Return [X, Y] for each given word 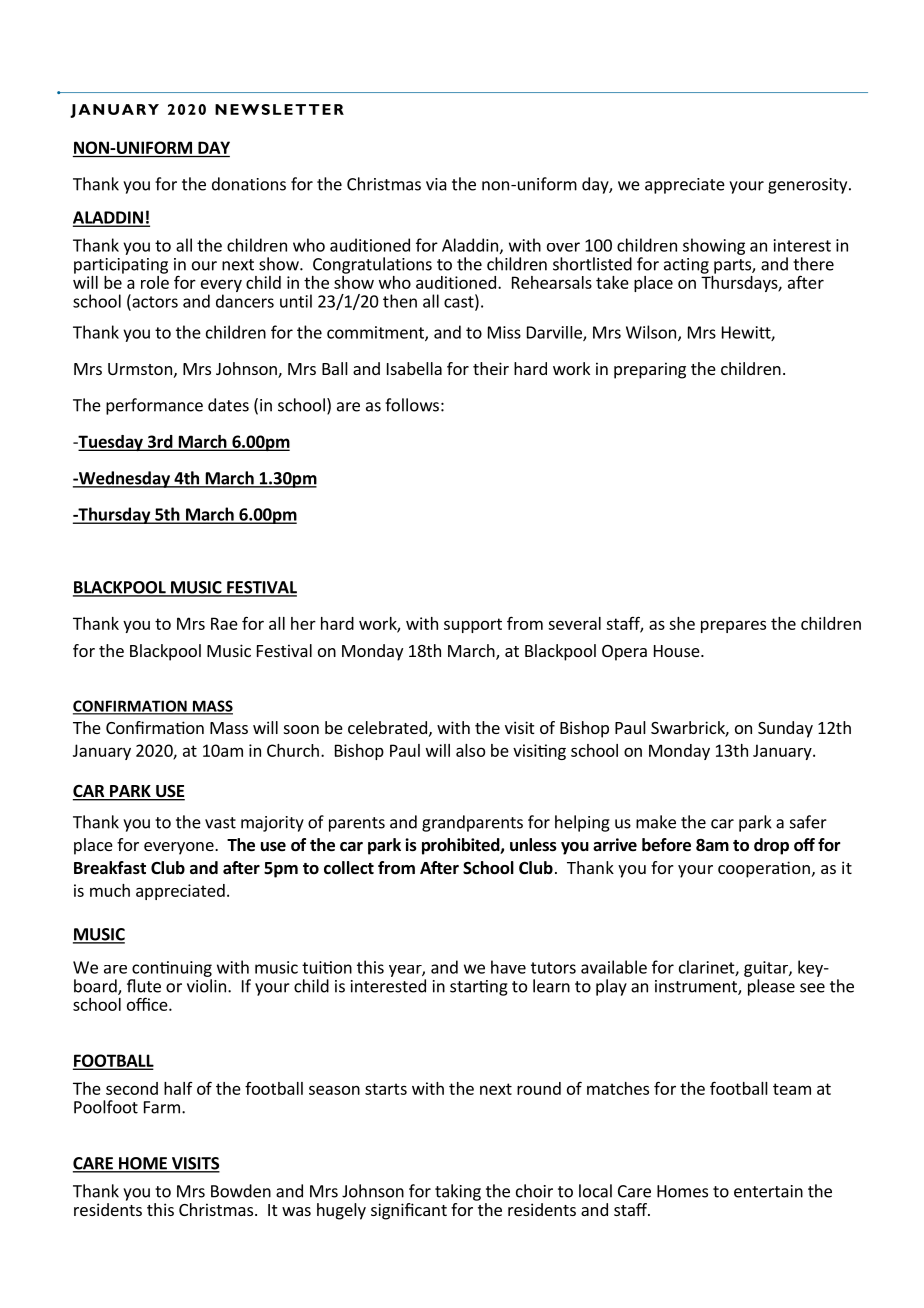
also [470, 750]
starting [479, 988]
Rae [224, 623]
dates [228, 405]
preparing [650, 370]
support [473, 625]
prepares [733, 626]
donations [249, 184]
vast [220, 823]
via [436, 184]
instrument [697, 987]
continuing [172, 969]
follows [412, 405]
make [656, 822]
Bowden [241, 1191]
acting [686, 266]
